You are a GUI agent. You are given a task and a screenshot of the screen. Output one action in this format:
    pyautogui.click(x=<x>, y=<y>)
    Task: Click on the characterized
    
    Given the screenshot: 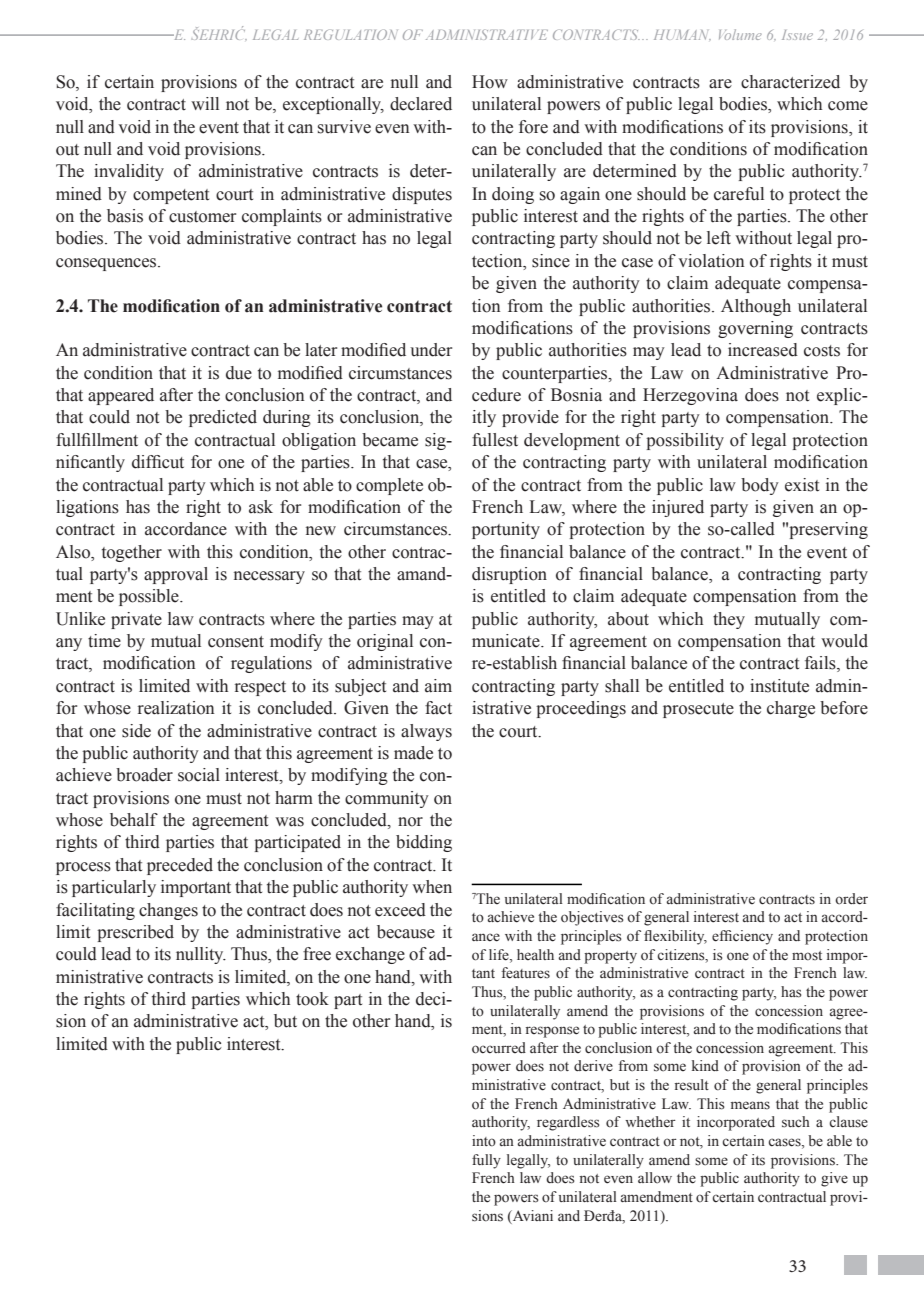 What is the action you would take?
    pyautogui.click(x=790, y=82)
